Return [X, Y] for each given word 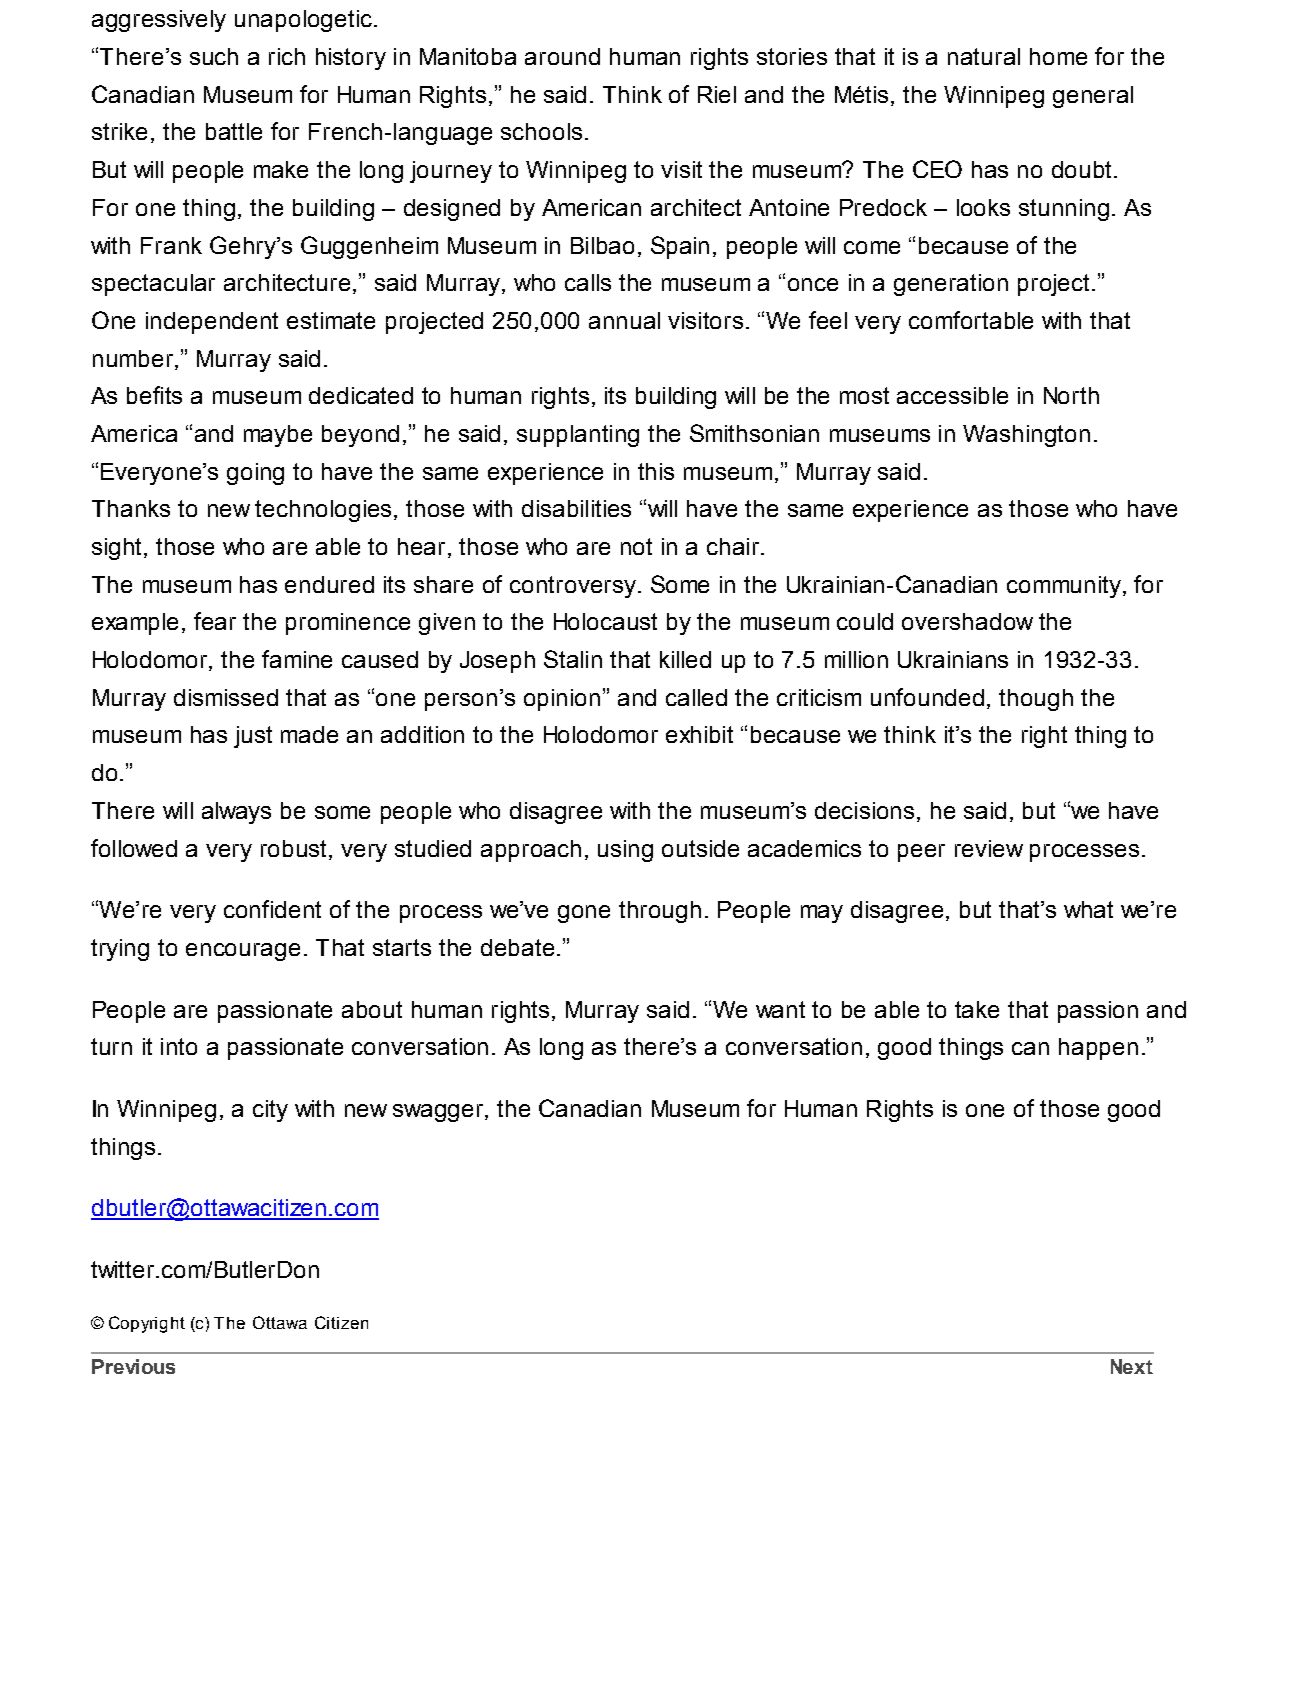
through [660, 912]
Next [1132, 1366]
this [656, 471]
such [214, 56]
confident [272, 909]
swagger [438, 1113]
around [562, 56]
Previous [133, 1366]
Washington [1026, 436]
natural [984, 56]
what [1088, 909]
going [255, 474]
